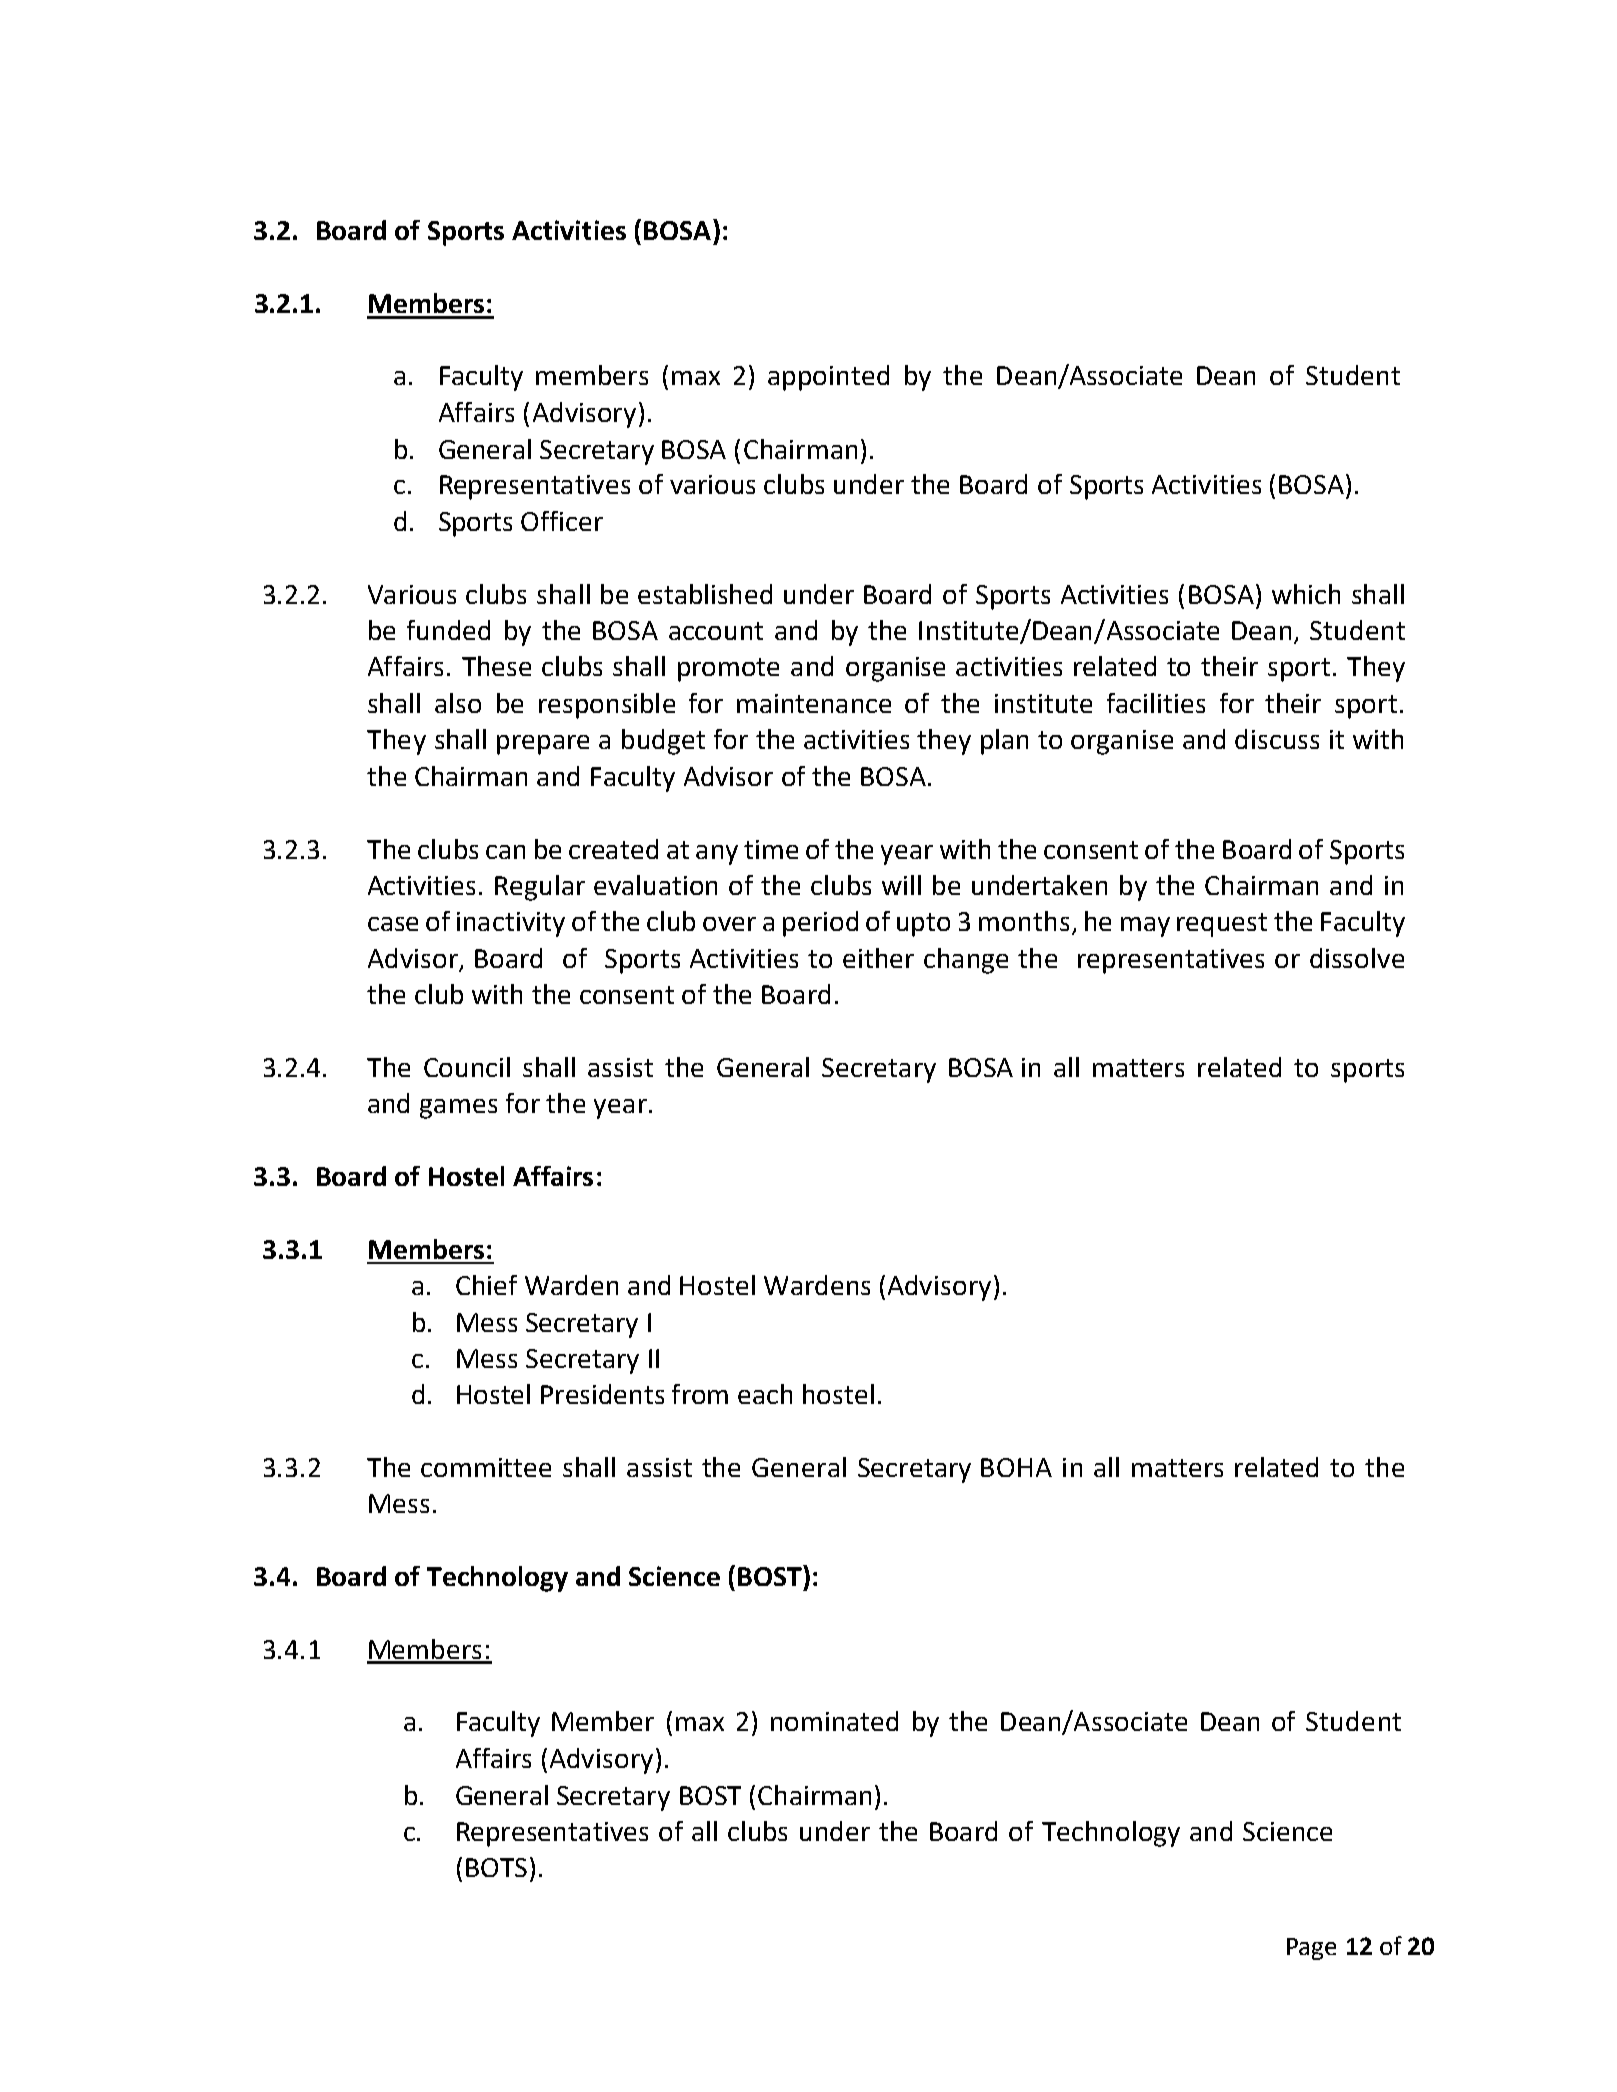 Image resolution: width=1617 pixels, height=2092 pixels. I want to click on Chief, so click(486, 1285).
